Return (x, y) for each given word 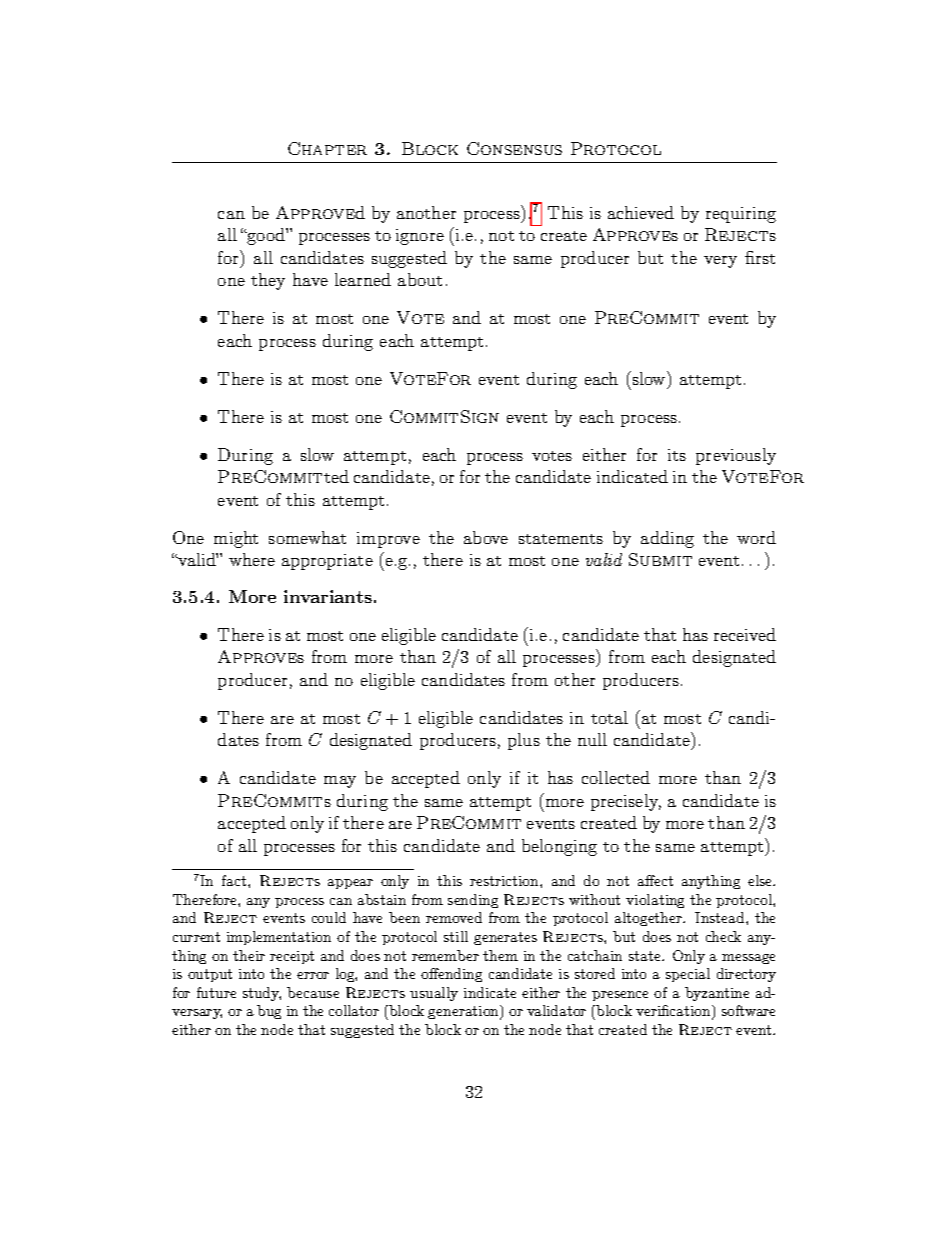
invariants (328, 596)
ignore (420, 237)
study (262, 994)
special (688, 975)
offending (451, 975)
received (745, 634)
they (268, 281)
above (486, 537)
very (720, 262)
